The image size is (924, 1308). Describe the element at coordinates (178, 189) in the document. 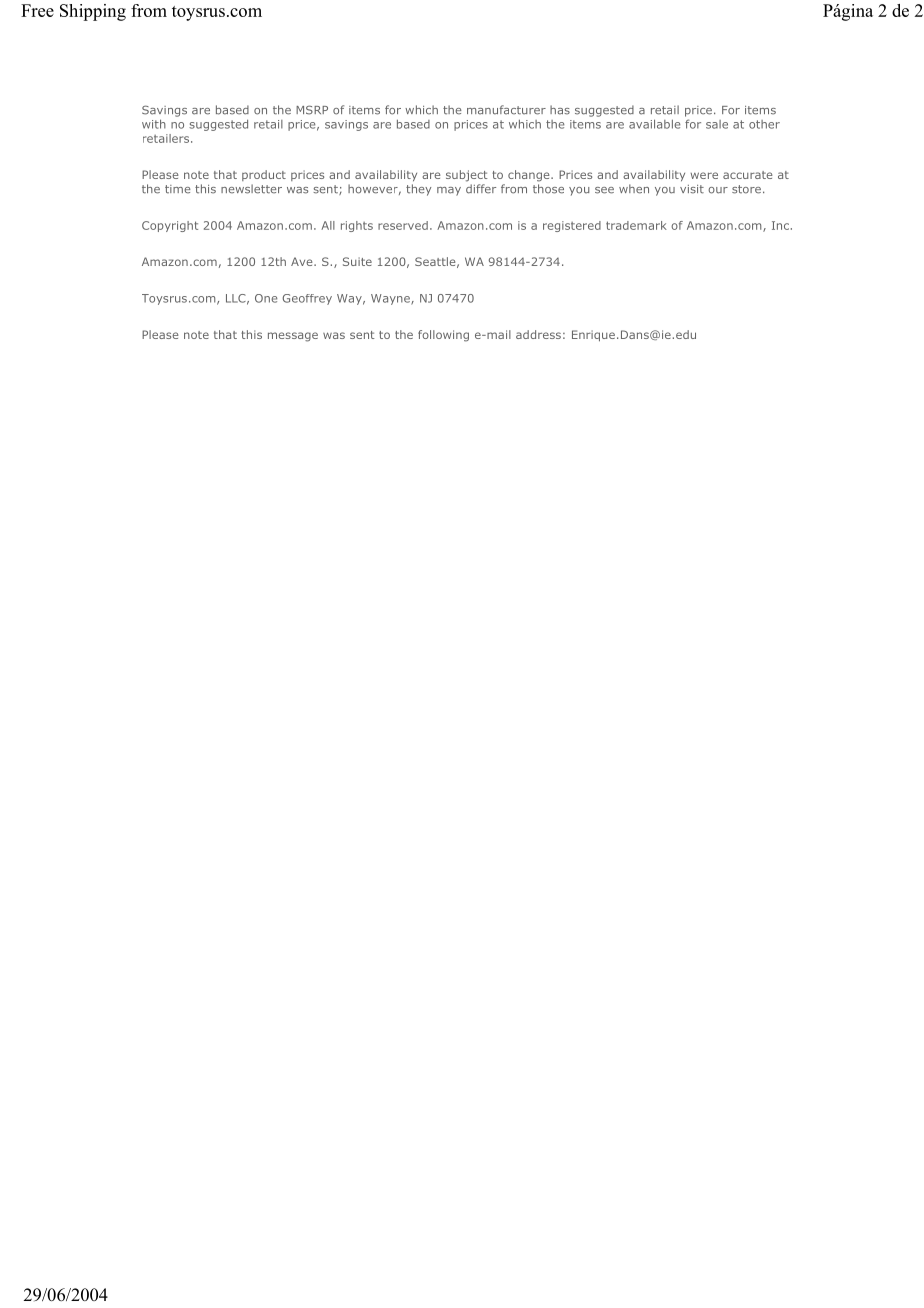

I see `time` at that location.
